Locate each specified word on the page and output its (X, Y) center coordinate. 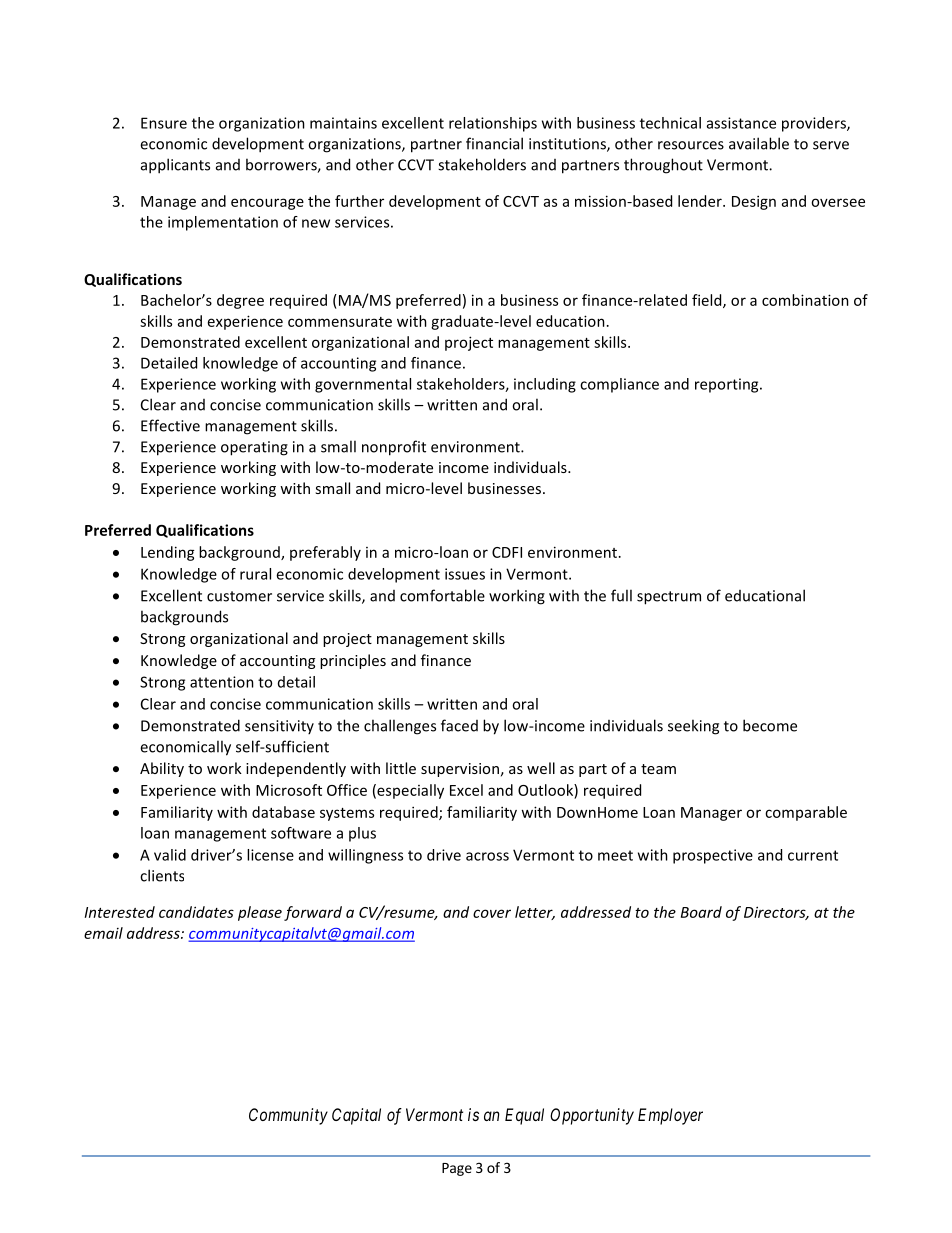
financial (494, 143)
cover (492, 913)
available (759, 143)
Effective (170, 425)
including (545, 385)
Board (701, 912)
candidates (196, 912)
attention (222, 682)
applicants (175, 166)
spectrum (669, 598)
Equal (524, 1116)
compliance (619, 385)
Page (457, 1169)
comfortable (442, 595)
